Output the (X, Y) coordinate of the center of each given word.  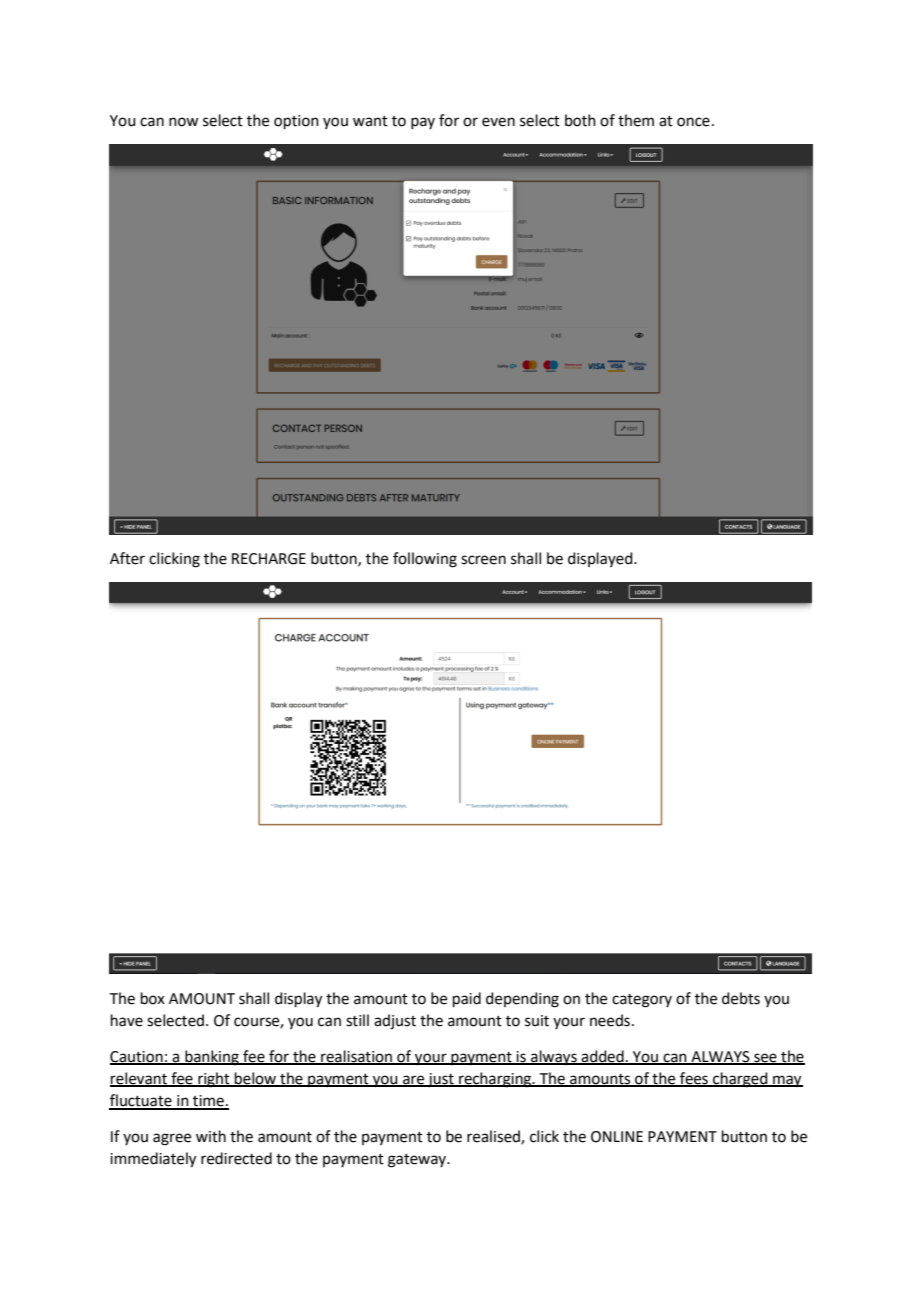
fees (694, 1079)
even (498, 122)
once (693, 122)
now (183, 122)
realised (494, 1137)
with (211, 1136)
